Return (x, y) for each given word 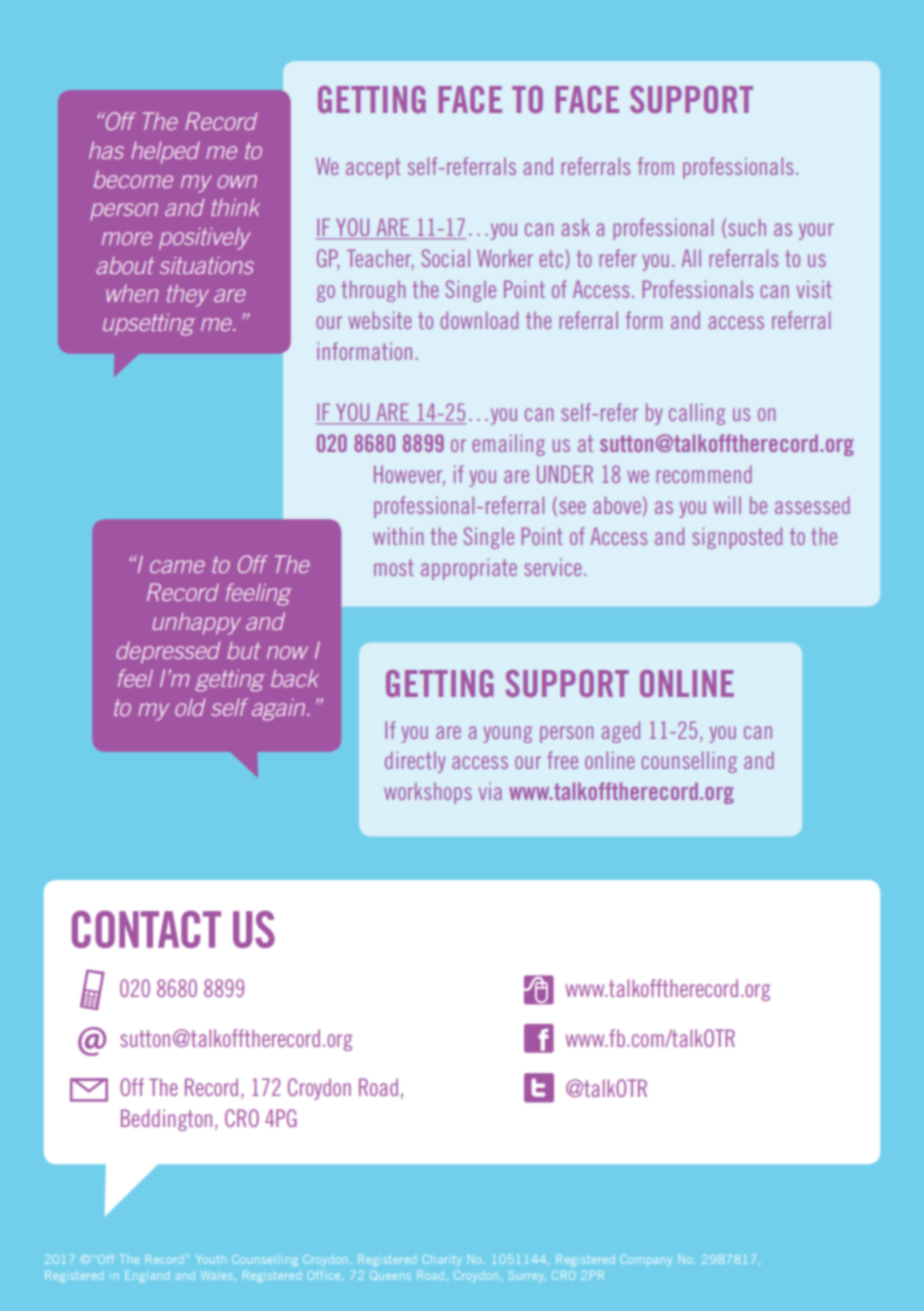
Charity (442, 1260)
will (727, 505)
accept (373, 168)
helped (165, 152)
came (177, 566)
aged (620, 732)
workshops (428, 793)
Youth (211, 1259)
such (747, 227)
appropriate (469, 569)
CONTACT (146, 929)
